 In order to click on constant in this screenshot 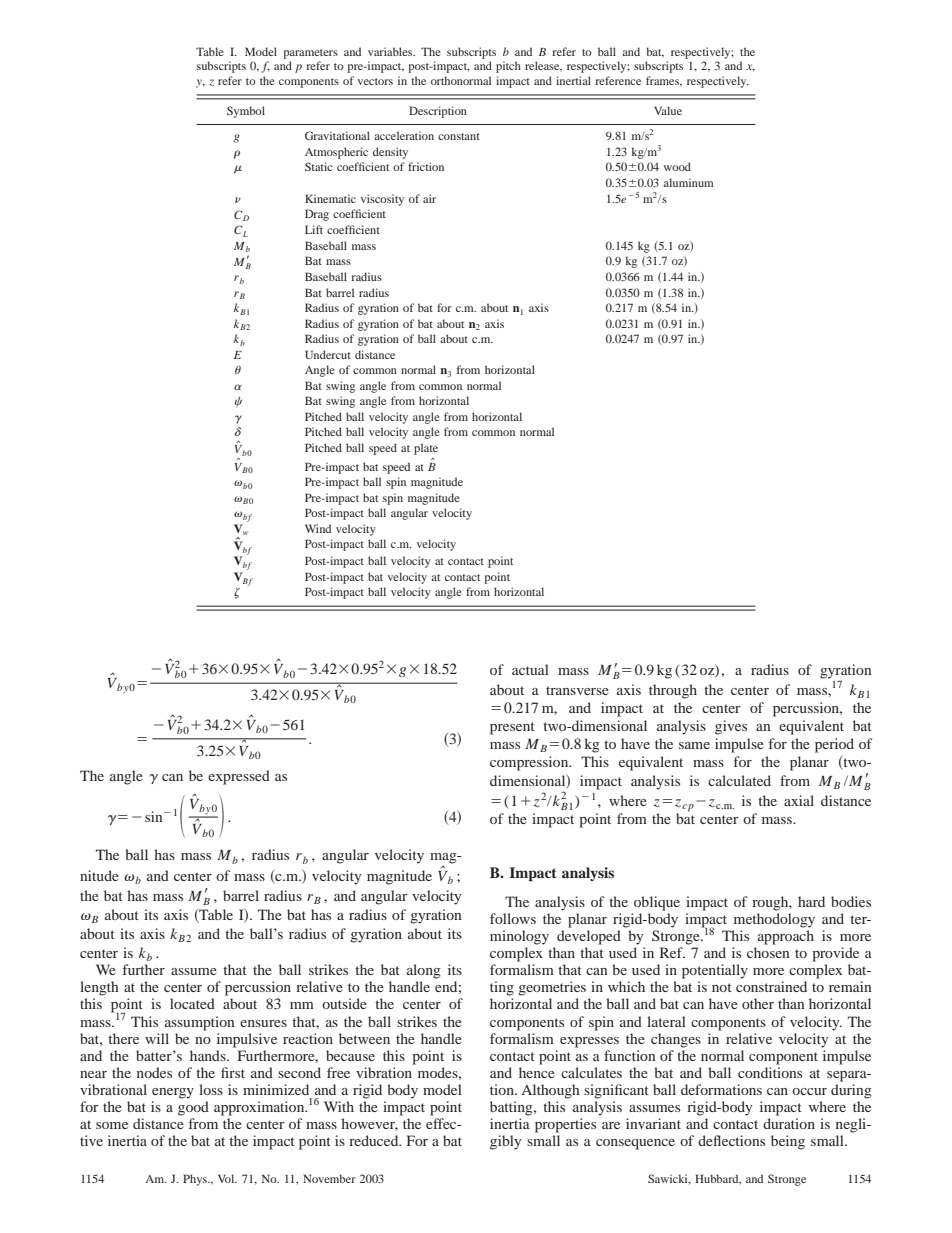, I will do `click(459, 136)`.
